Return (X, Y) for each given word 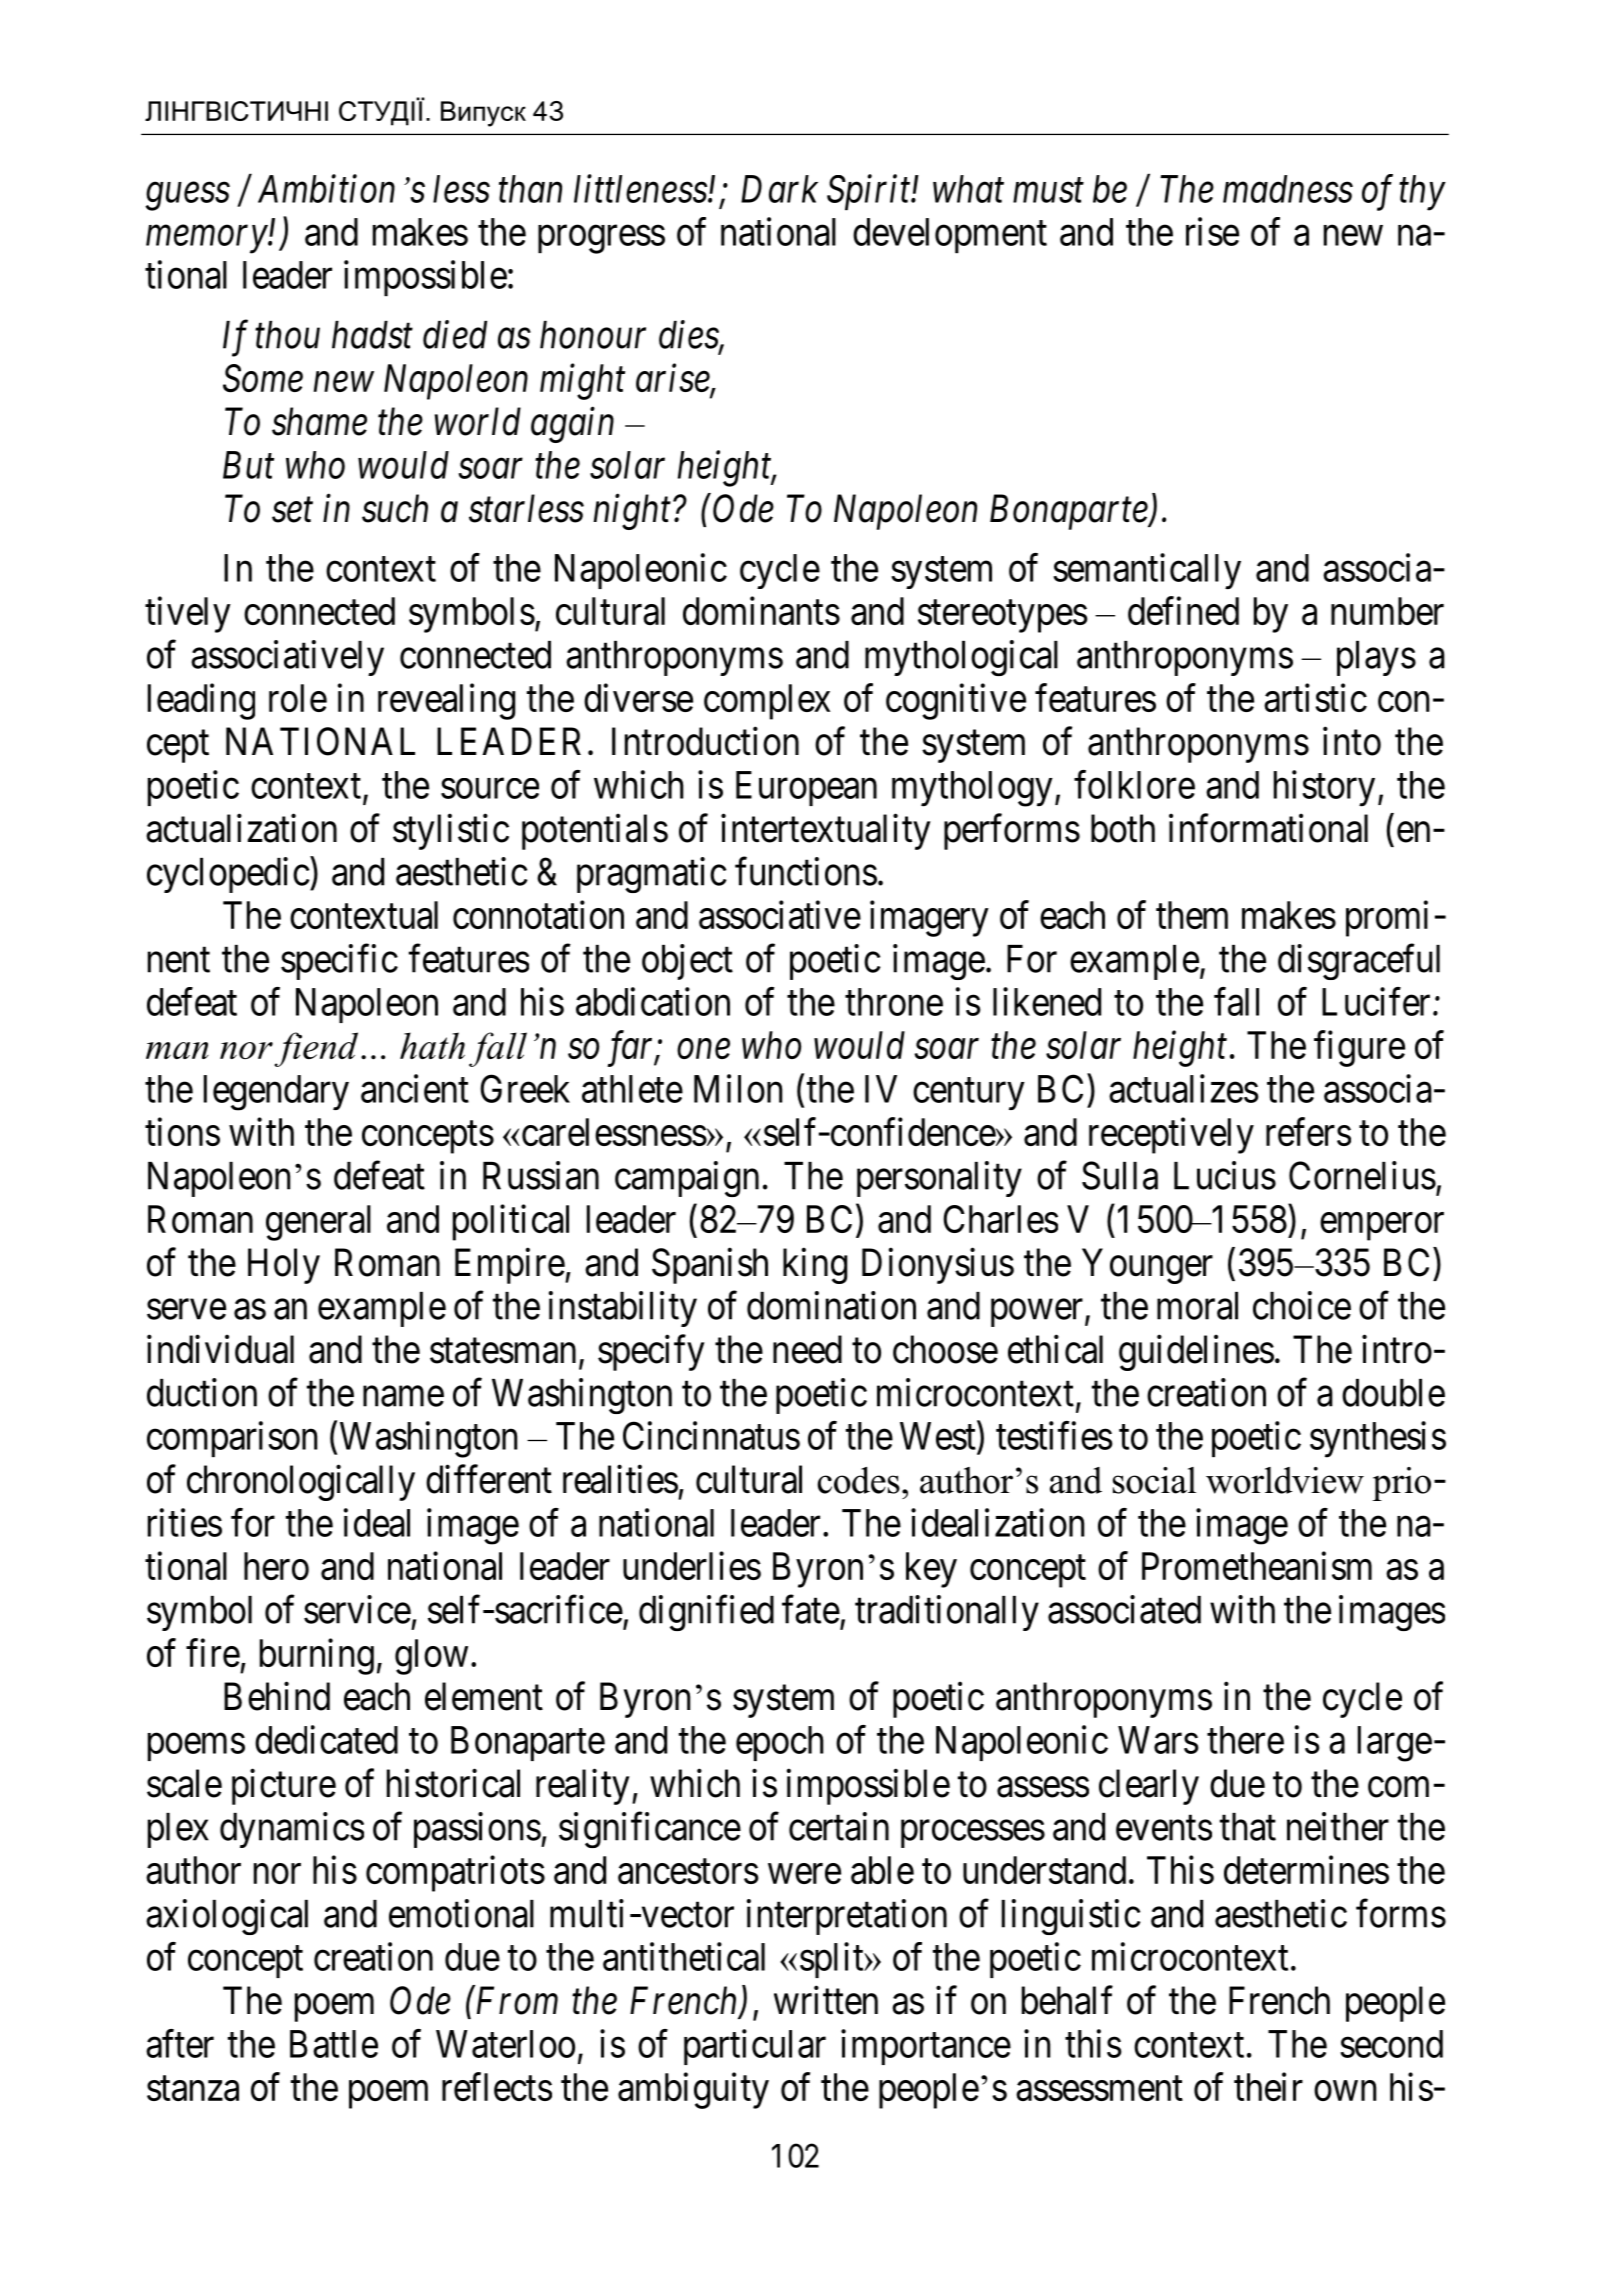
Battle (334, 2044)
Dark (779, 189)
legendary (276, 1093)
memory (207, 240)
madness (1288, 189)
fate (811, 1609)
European (806, 788)
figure (1359, 1049)
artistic (1315, 697)
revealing (446, 701)
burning (317, 1656)
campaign (687, 1179)
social (1154, 1480)
